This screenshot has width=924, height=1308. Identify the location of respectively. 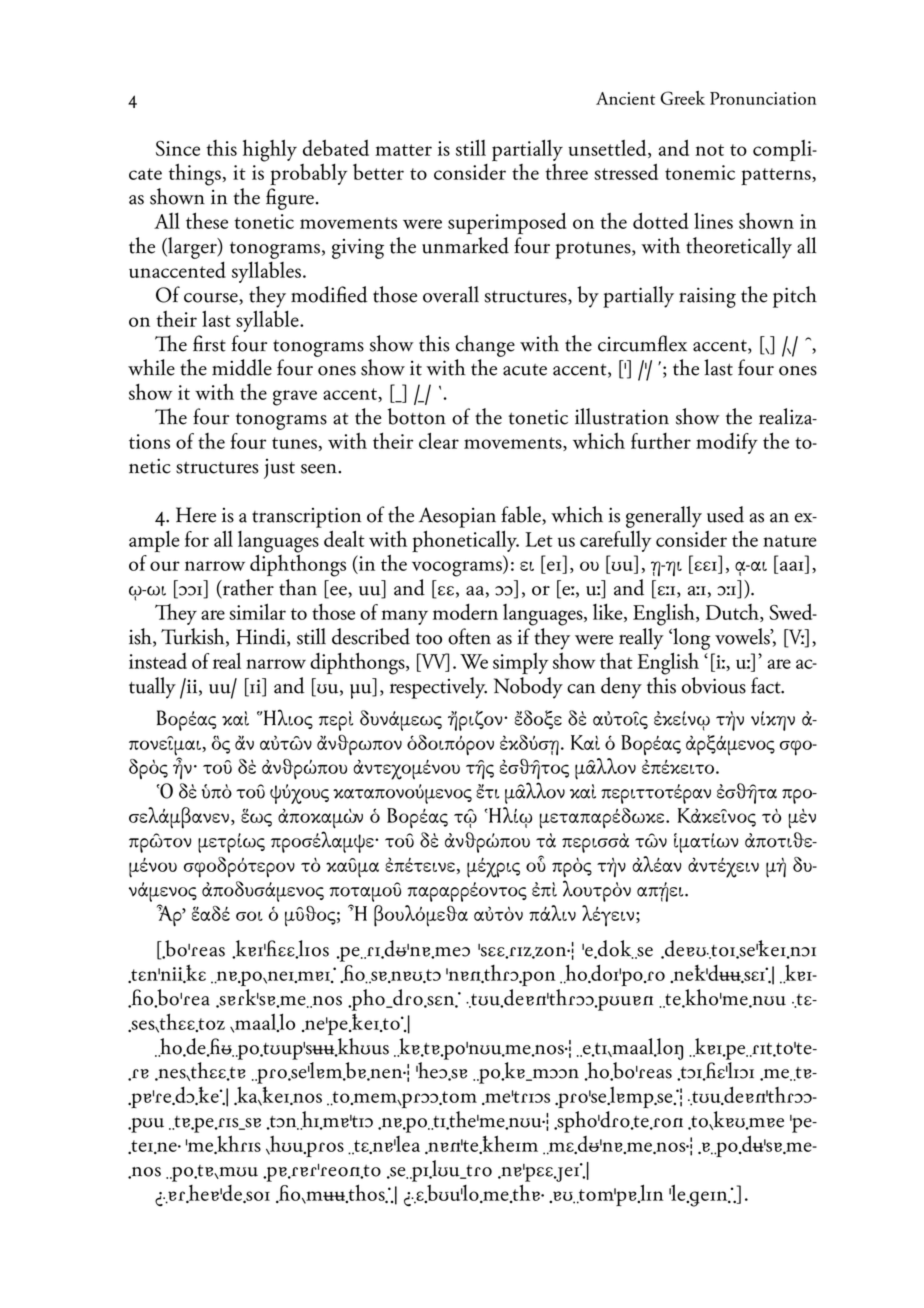
(438, 688).
